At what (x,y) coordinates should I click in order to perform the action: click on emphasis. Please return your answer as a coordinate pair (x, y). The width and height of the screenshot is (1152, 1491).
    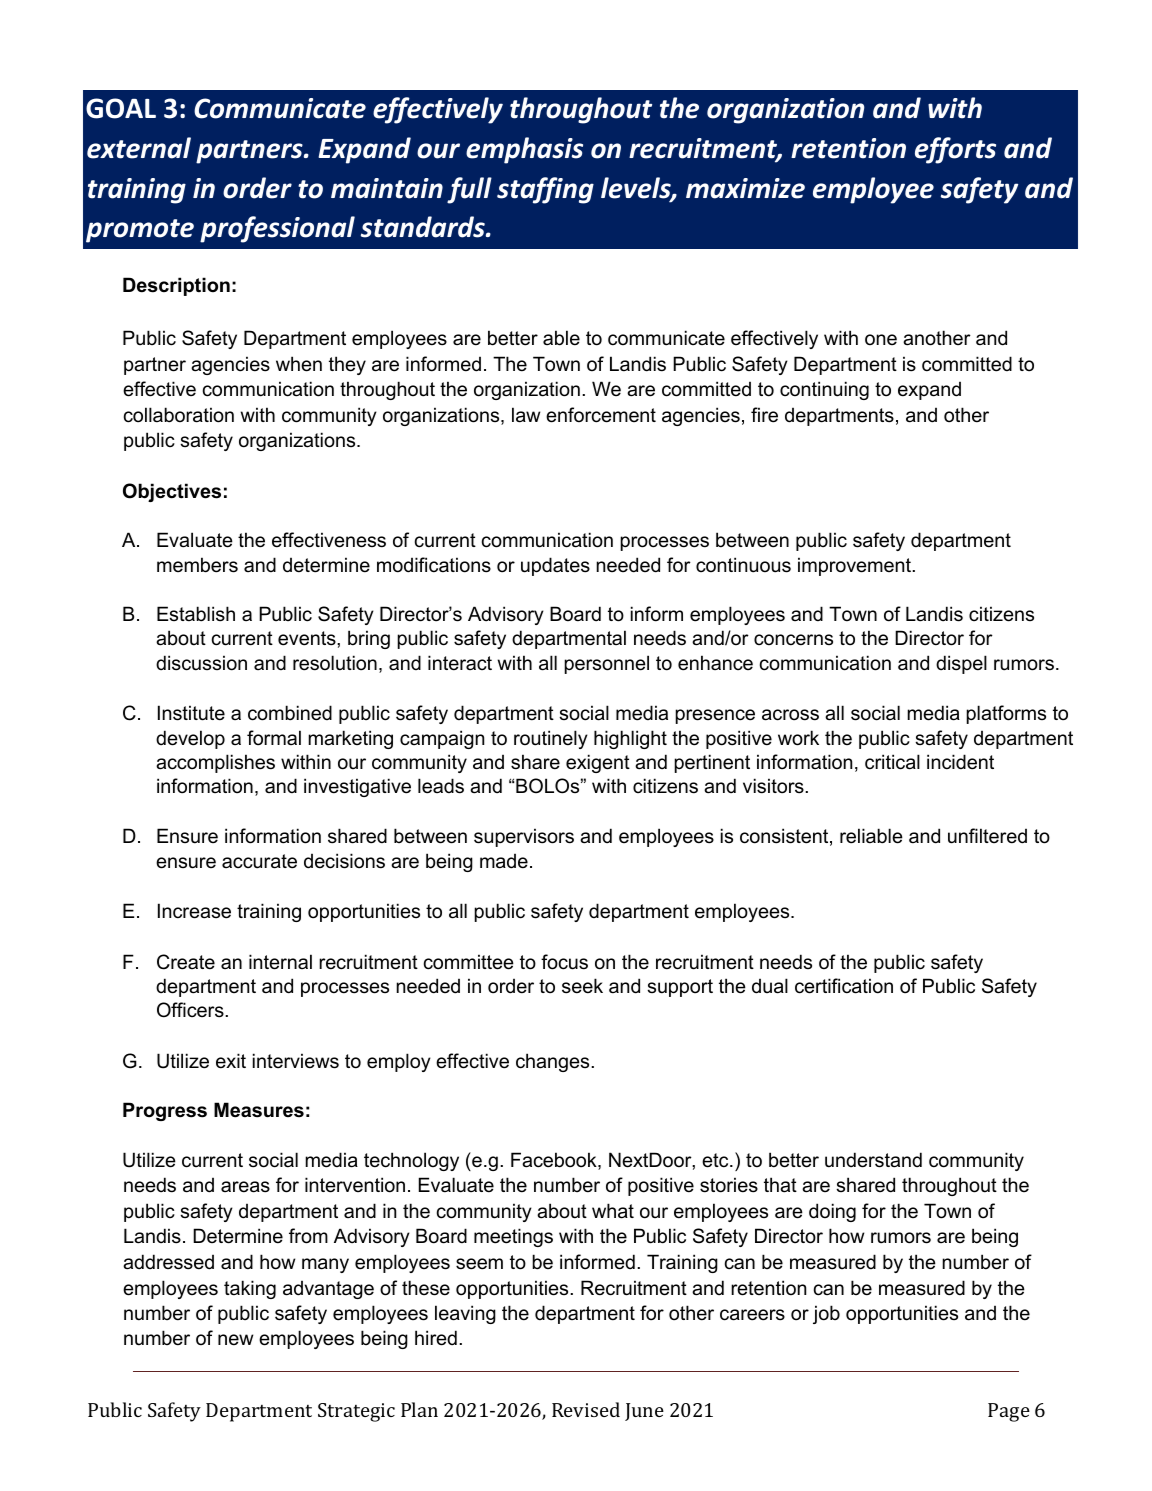
    Looking at the image, I should click on (524, 150).
